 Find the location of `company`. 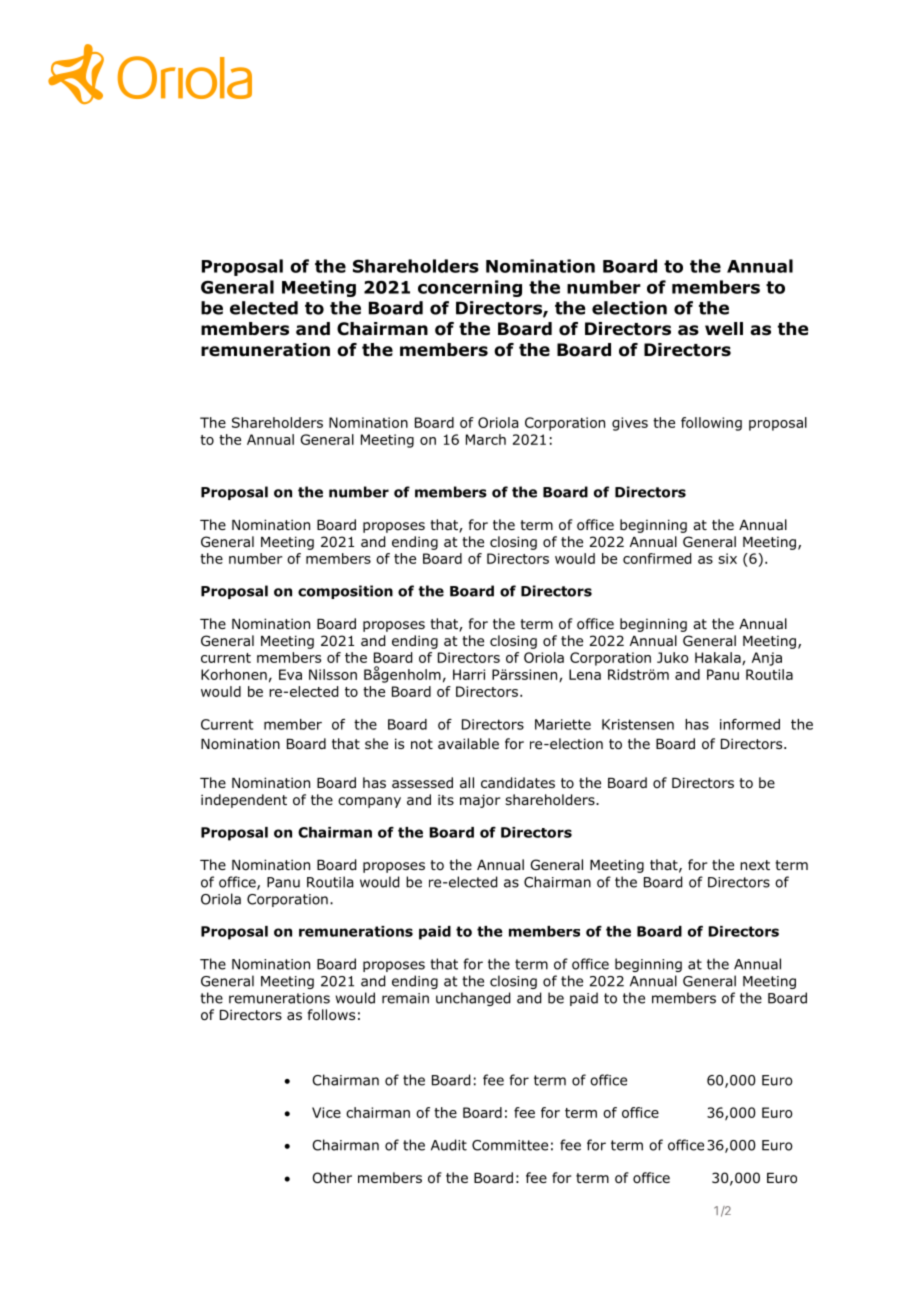

company is located at coordinates (369, 802).
